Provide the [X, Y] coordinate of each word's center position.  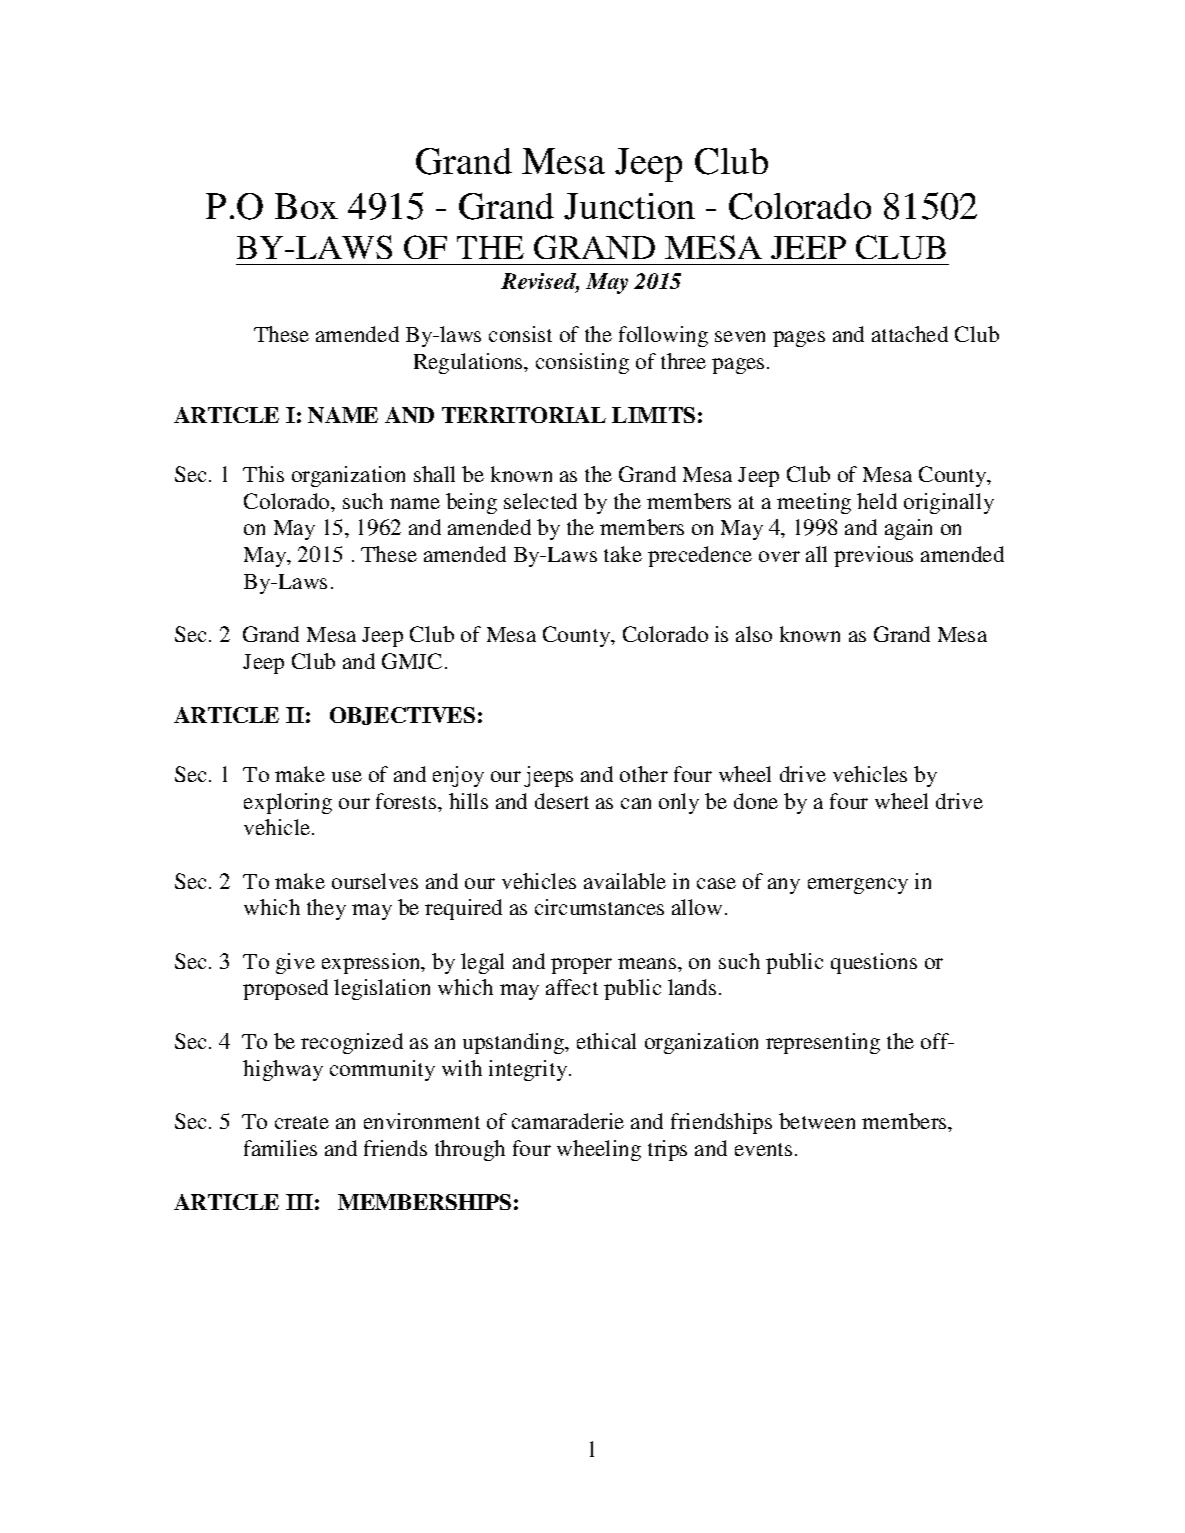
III [299, 1202]
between [817, 1121]
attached [910, 334]
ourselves [375, 881]
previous [873, 556]
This [263, 474]
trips [667, 1150]
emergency [858, 886]
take [623, 554]
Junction [629, 206]
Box [306, 206]
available [625, 881]
